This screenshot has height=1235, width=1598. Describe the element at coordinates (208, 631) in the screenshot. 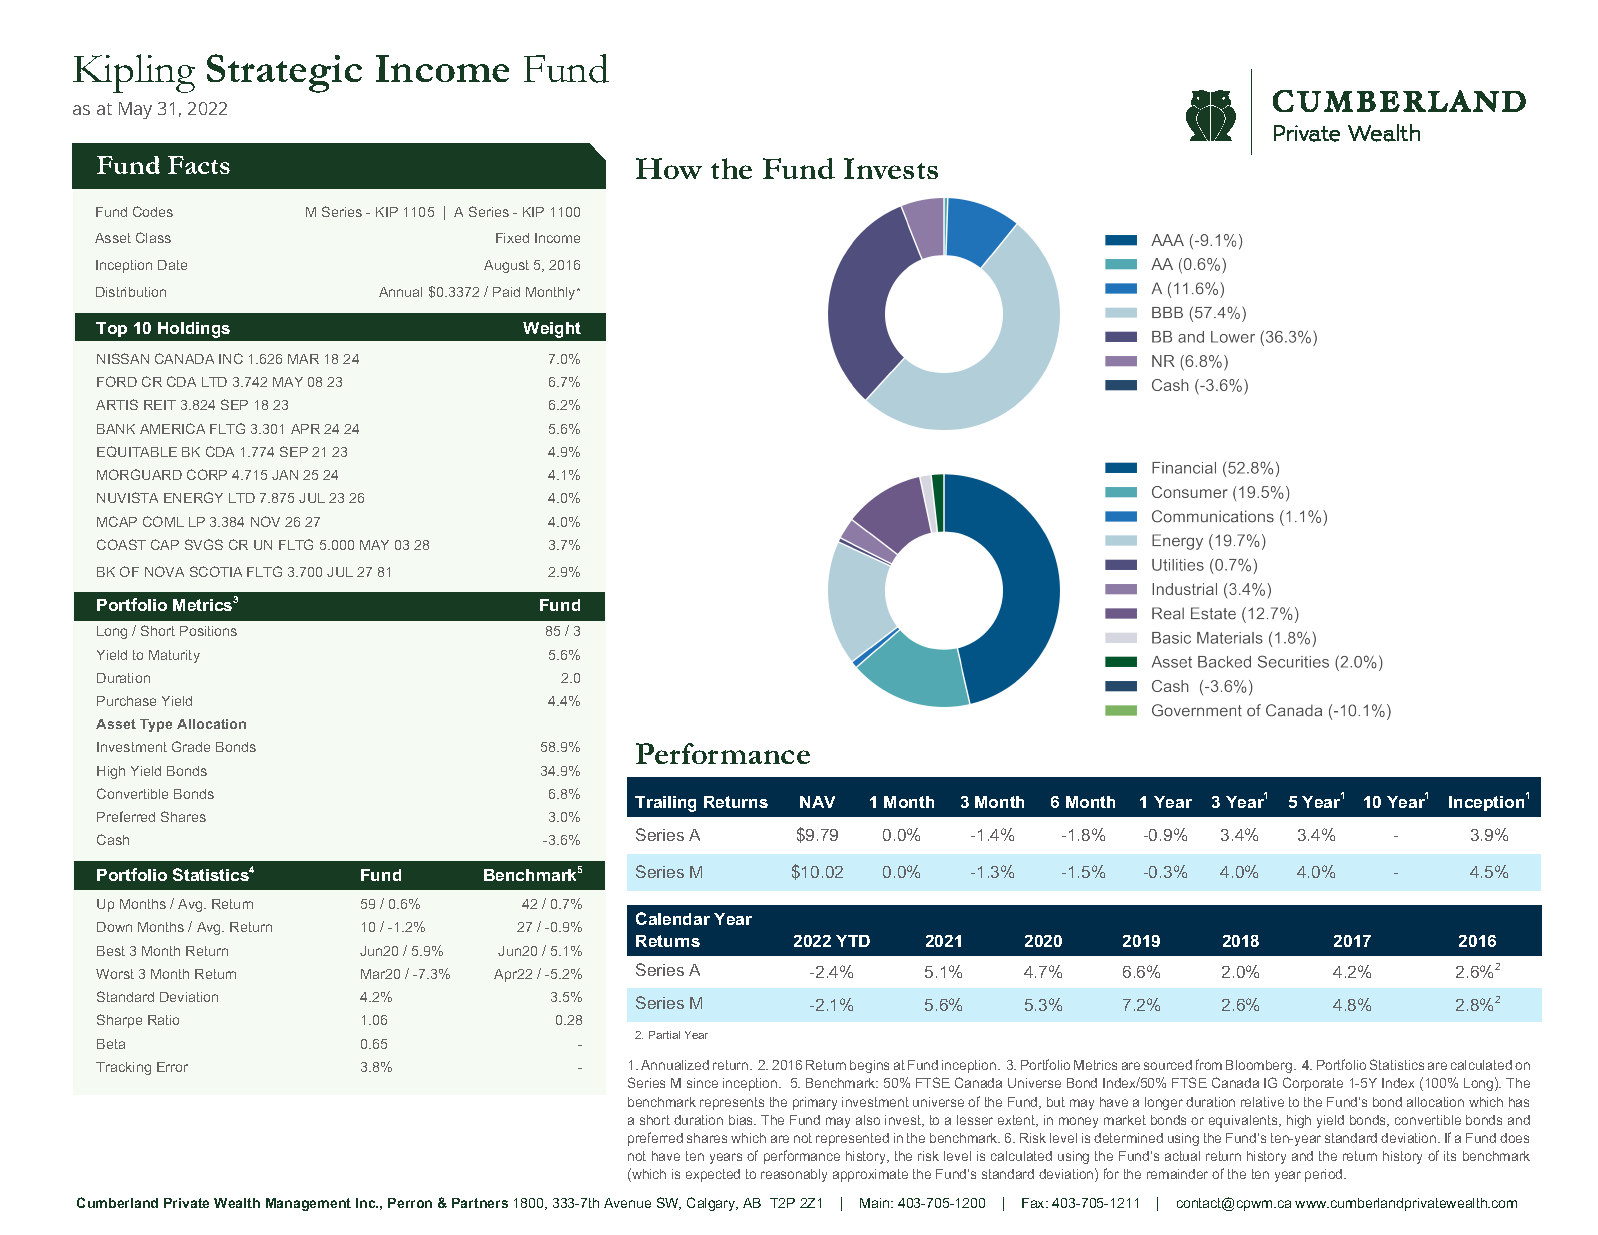

I see `Positions` at that location.
